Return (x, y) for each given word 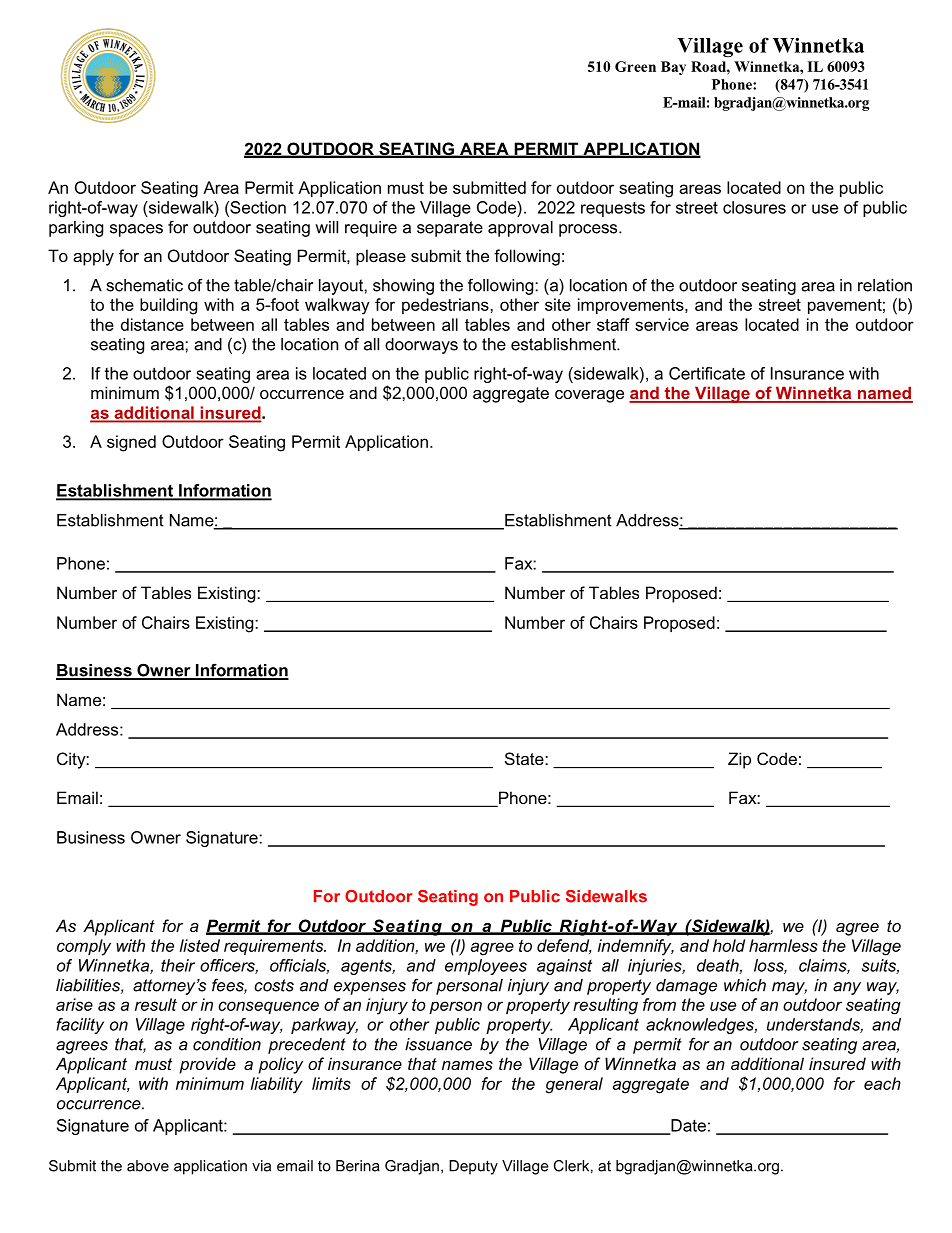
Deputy (473, 1167)
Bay (673, 68)
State (525, 758)
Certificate (707, 373)
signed (131, 443)
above (148, 1166)
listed (200, 945)
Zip (739, 760)
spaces (136, 230)
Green (635, 66)
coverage (589, 396)
